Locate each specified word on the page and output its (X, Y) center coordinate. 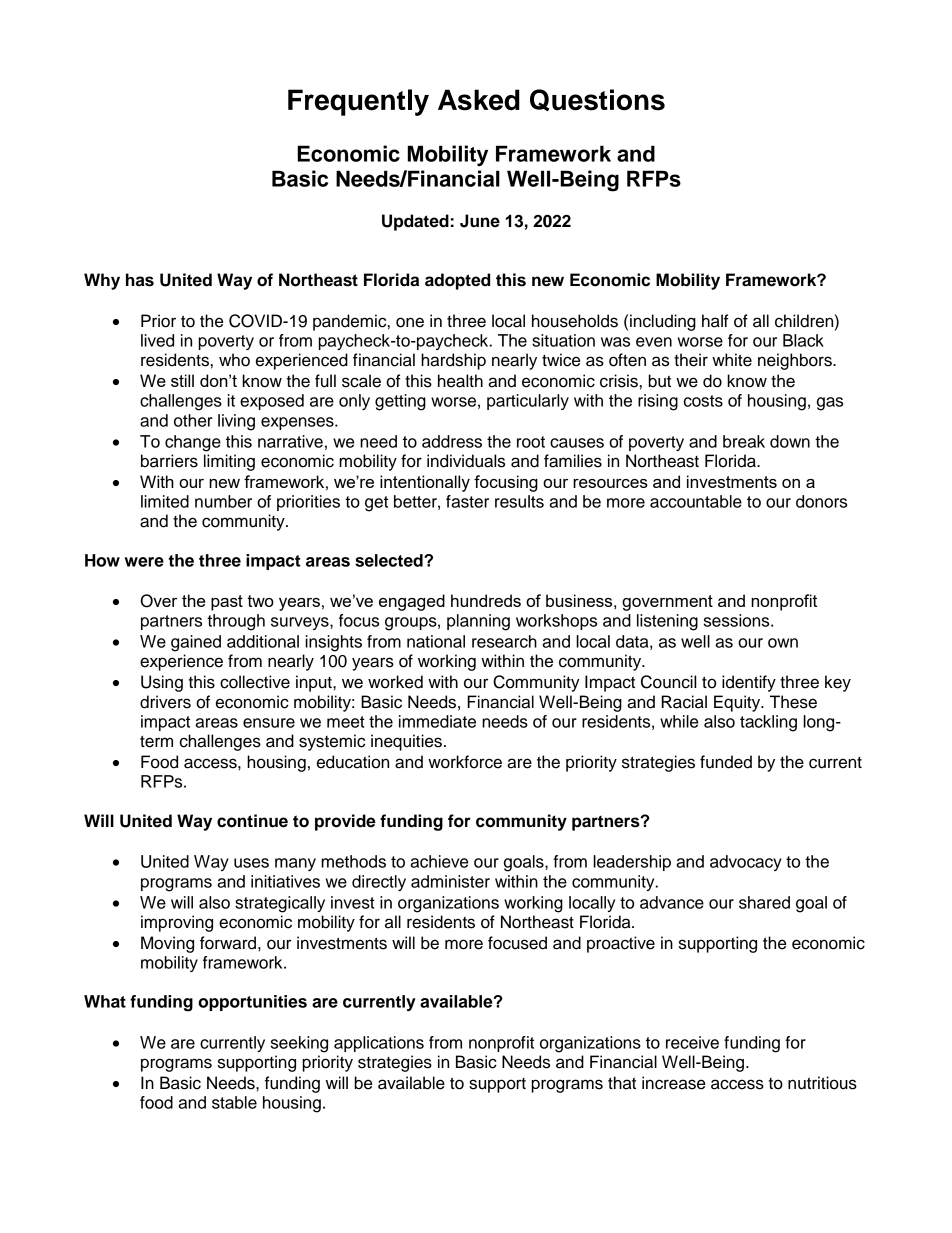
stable (234, 1102)
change (193, 443)
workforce (465, 762)
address (452, 441)
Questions (597, 100)
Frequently (358, 102)
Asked (479, 100)
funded (726, 762)
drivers (165, 702)
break (744, 441)
